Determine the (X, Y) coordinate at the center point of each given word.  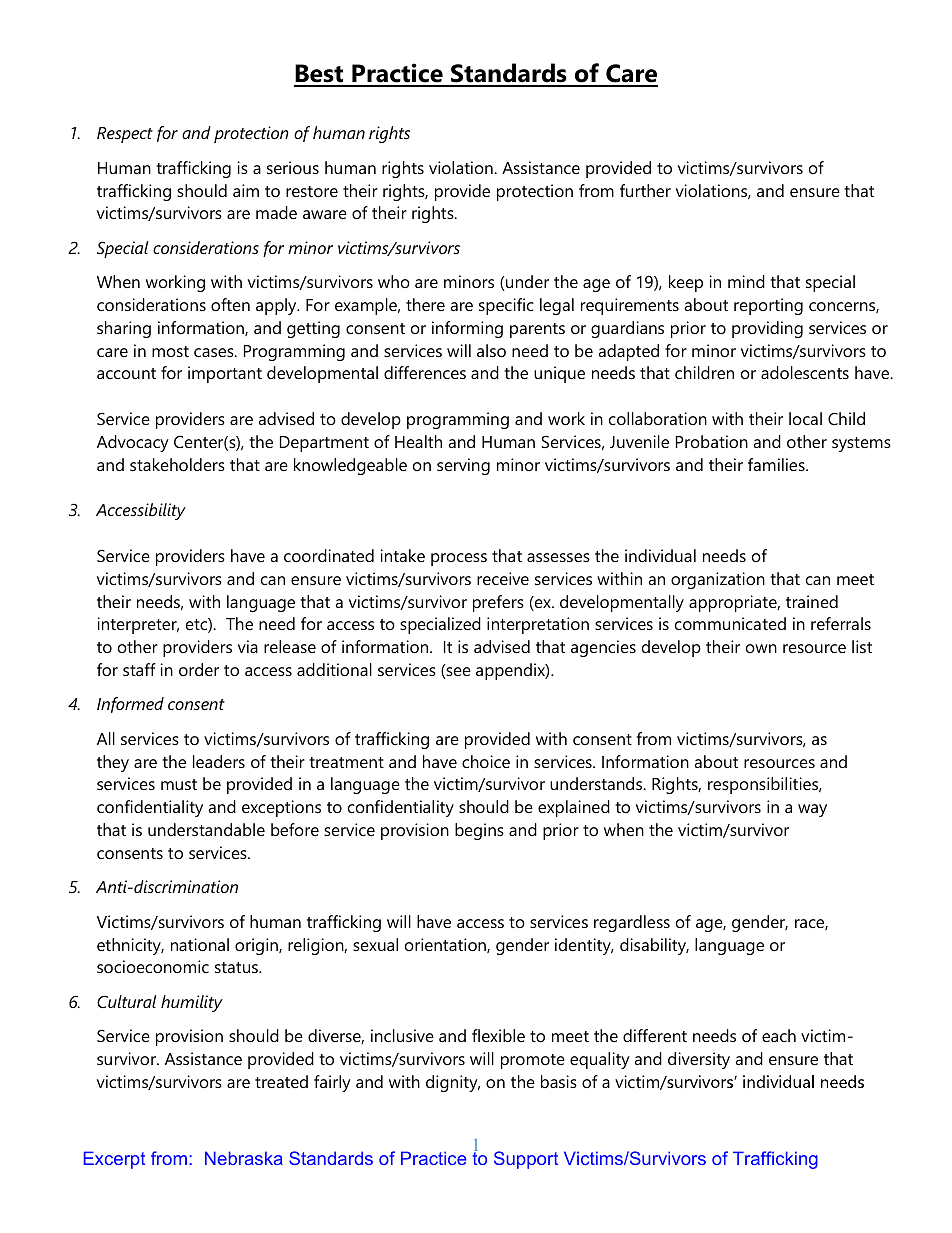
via (248, 646)
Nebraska (244, 1158)
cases (215, 352)
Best (320, 75)
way (812, 810)
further (645, 190)
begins (479, 831)
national (200, 944)
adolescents (805, 372)
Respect (125, 135)
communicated (730, 623)
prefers (498, 603)
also (491, 350)
